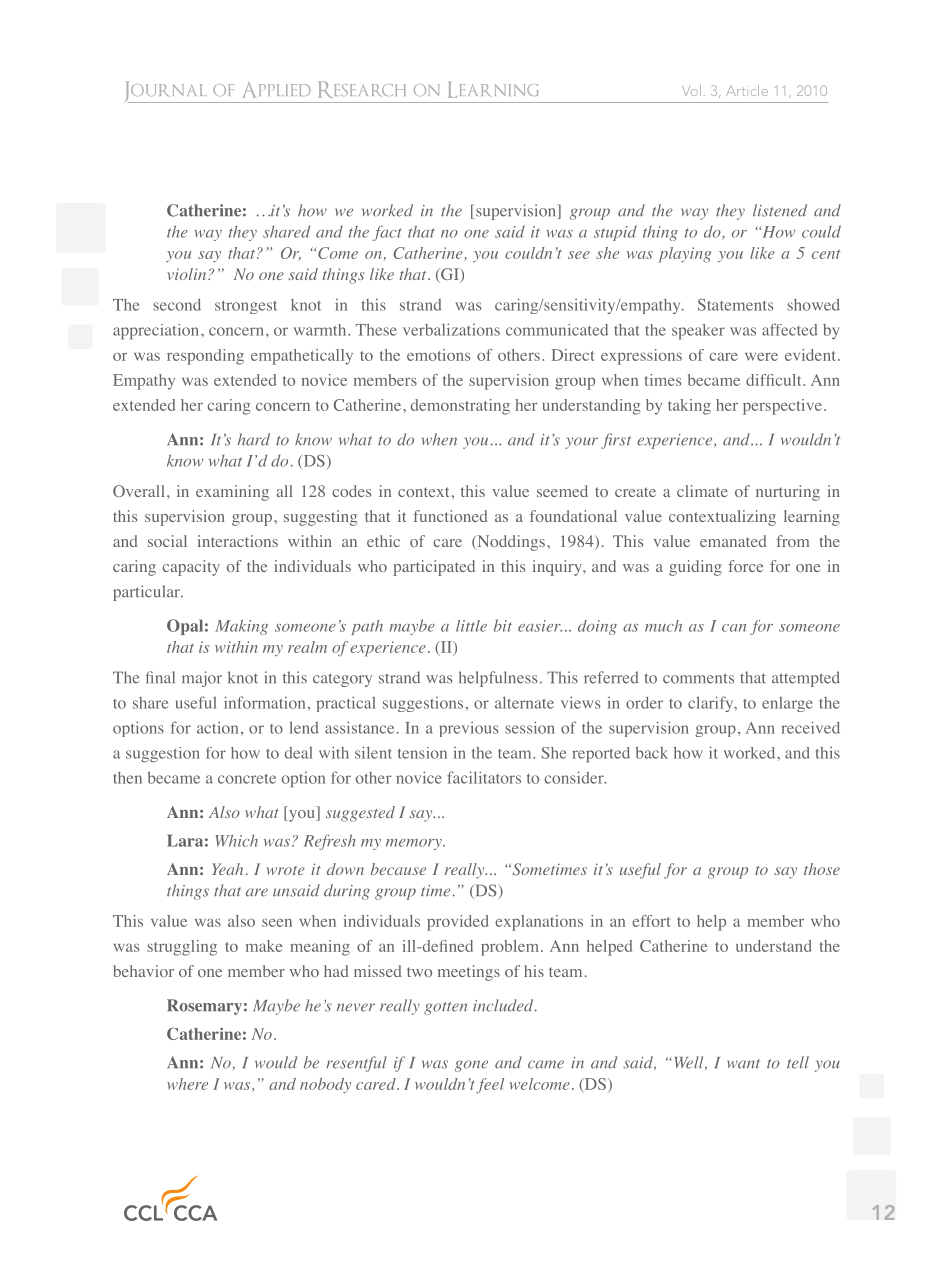  I want to click on those, so click(822, 869).
